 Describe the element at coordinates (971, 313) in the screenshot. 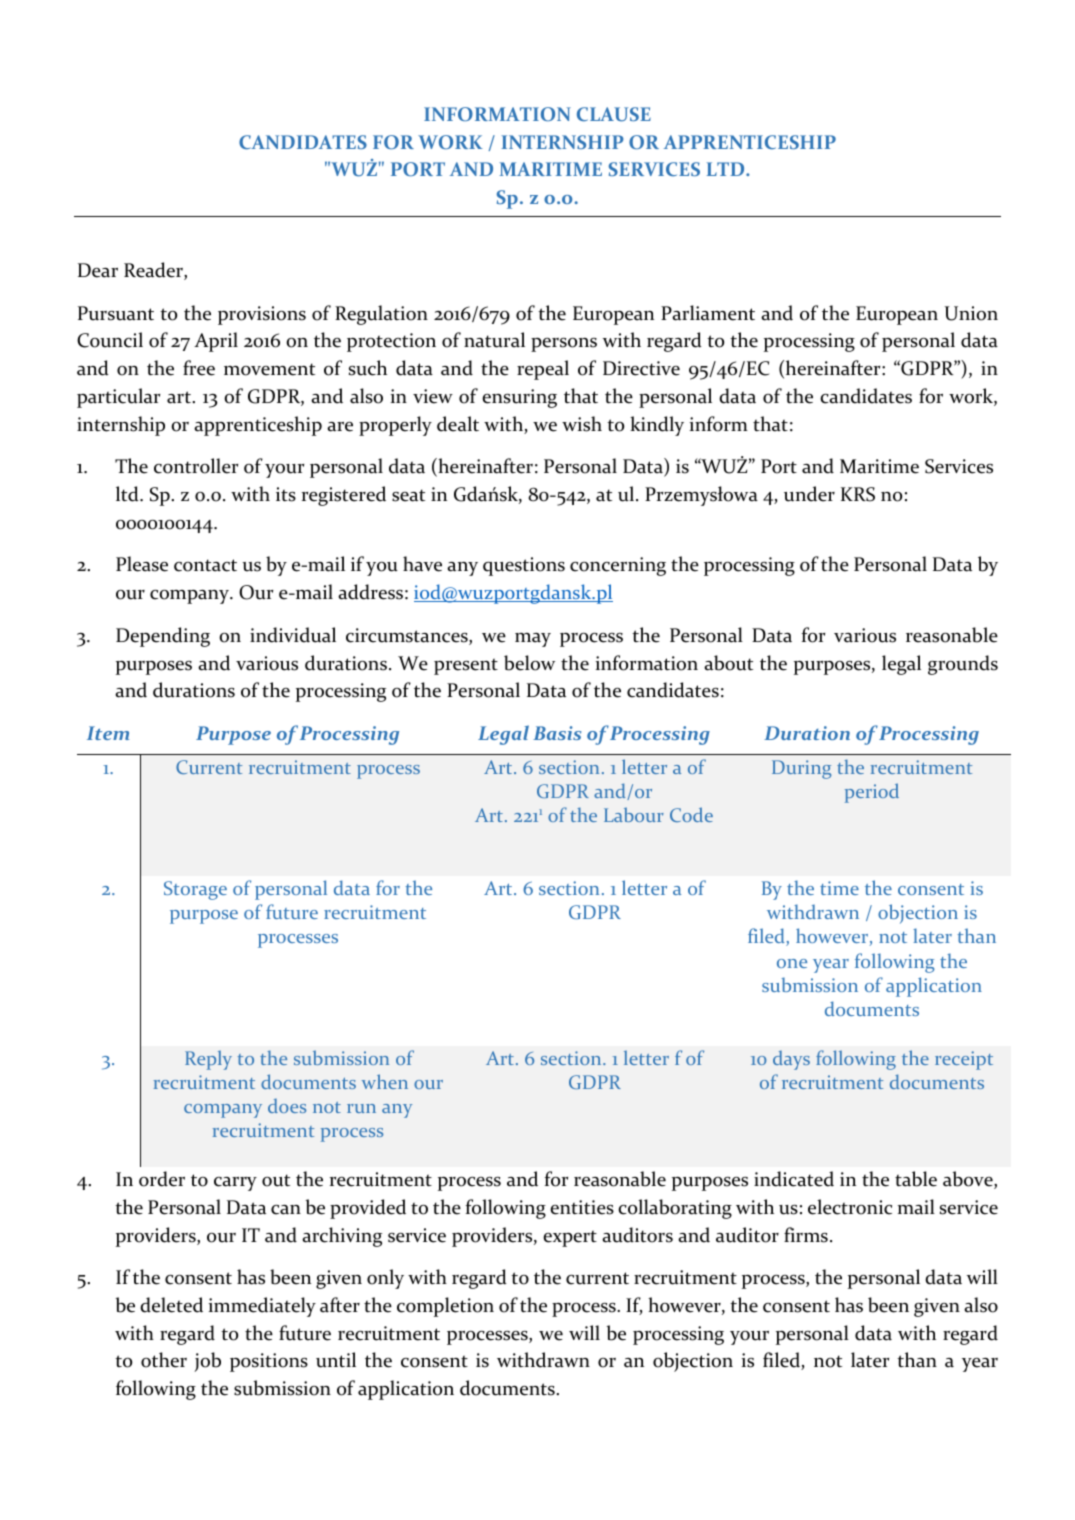

I see `Union` at that location.
